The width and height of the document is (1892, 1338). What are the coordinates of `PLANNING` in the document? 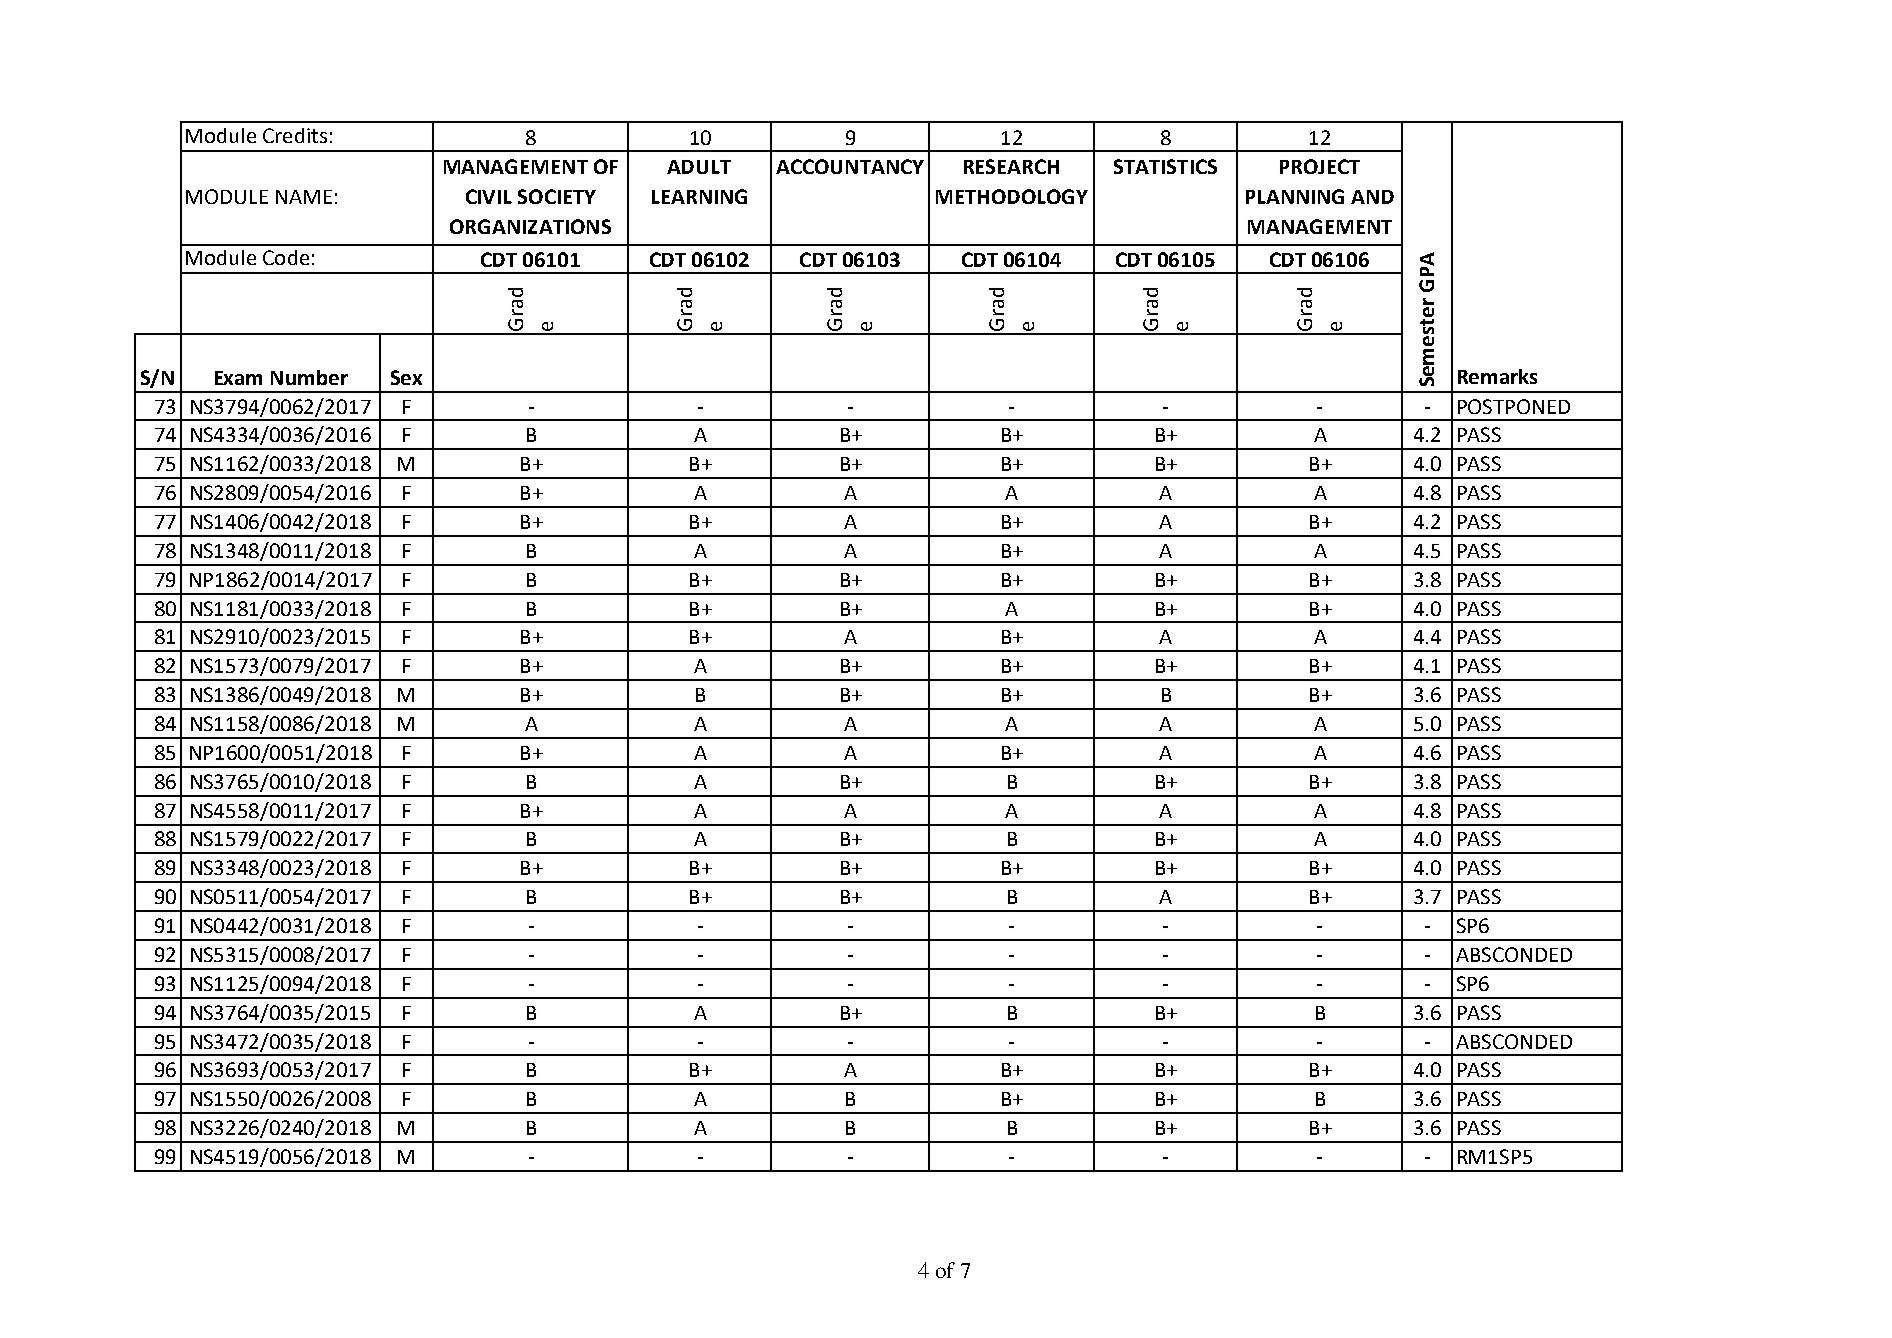 It's located at (1295, 196).
